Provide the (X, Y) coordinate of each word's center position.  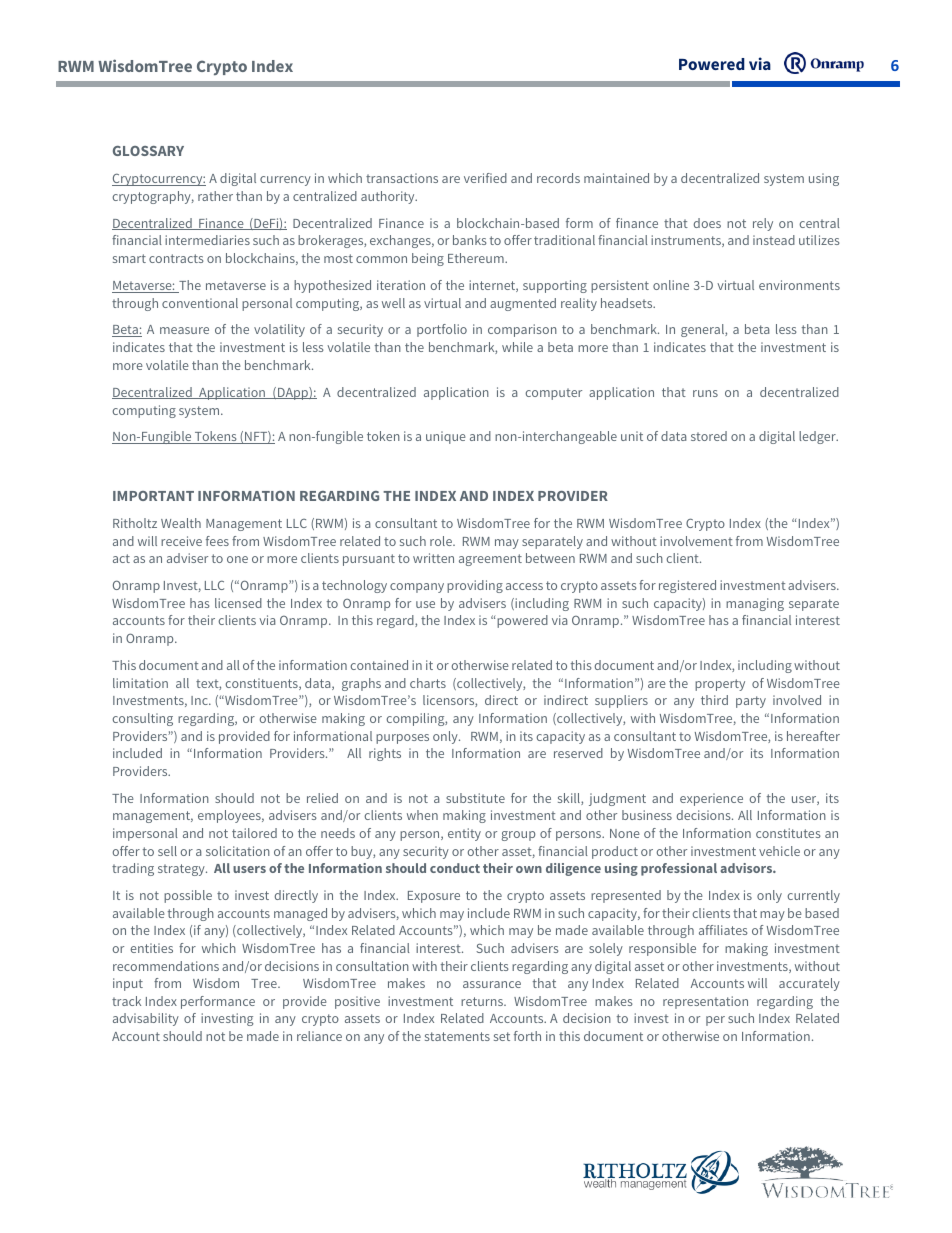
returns (483, 1001)
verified (485, 178)
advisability (146, 1019)
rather (215, 196)
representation (705, 1002)
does (707, 223)
